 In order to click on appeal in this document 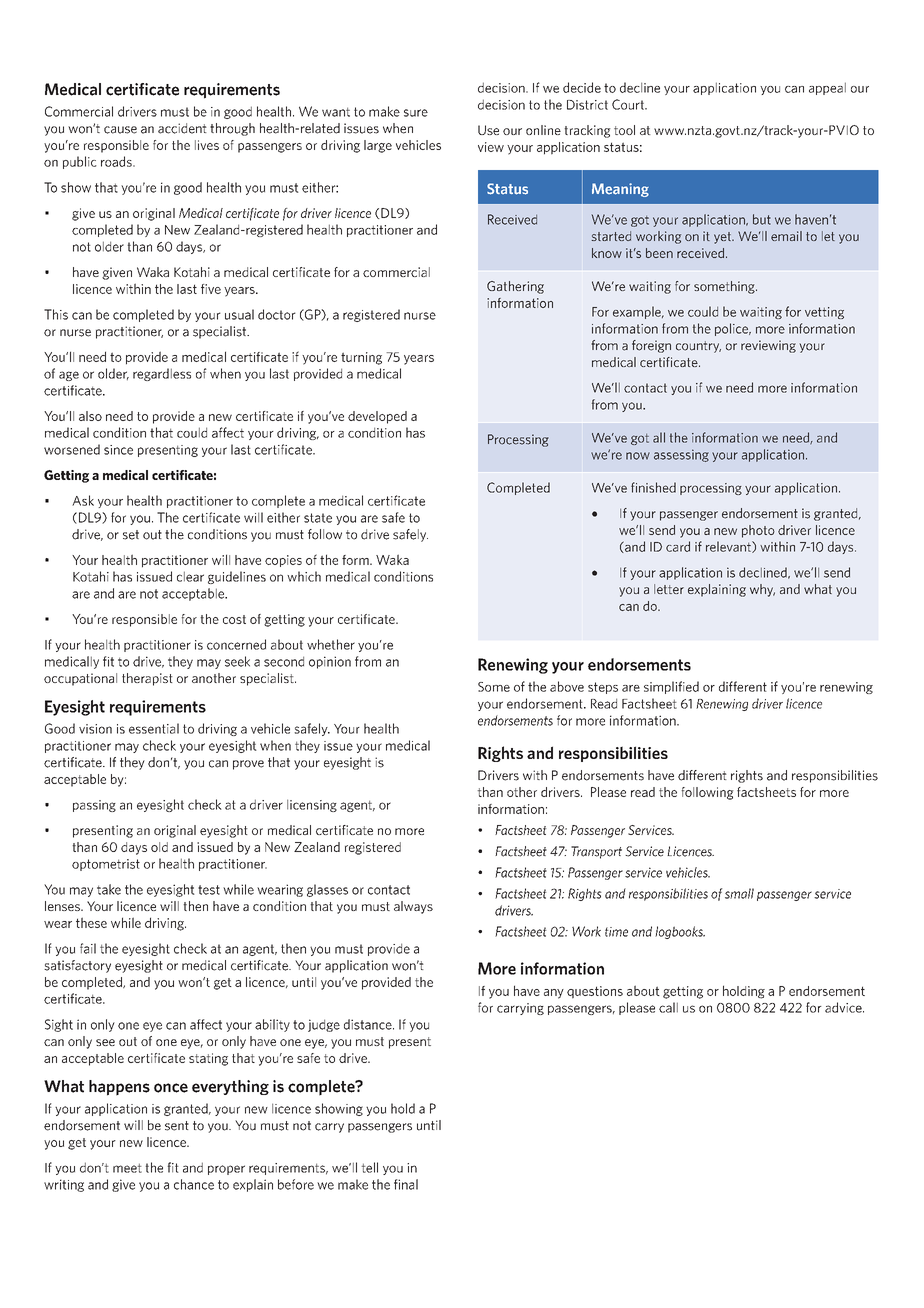, I will do `click(827, 88)`.
